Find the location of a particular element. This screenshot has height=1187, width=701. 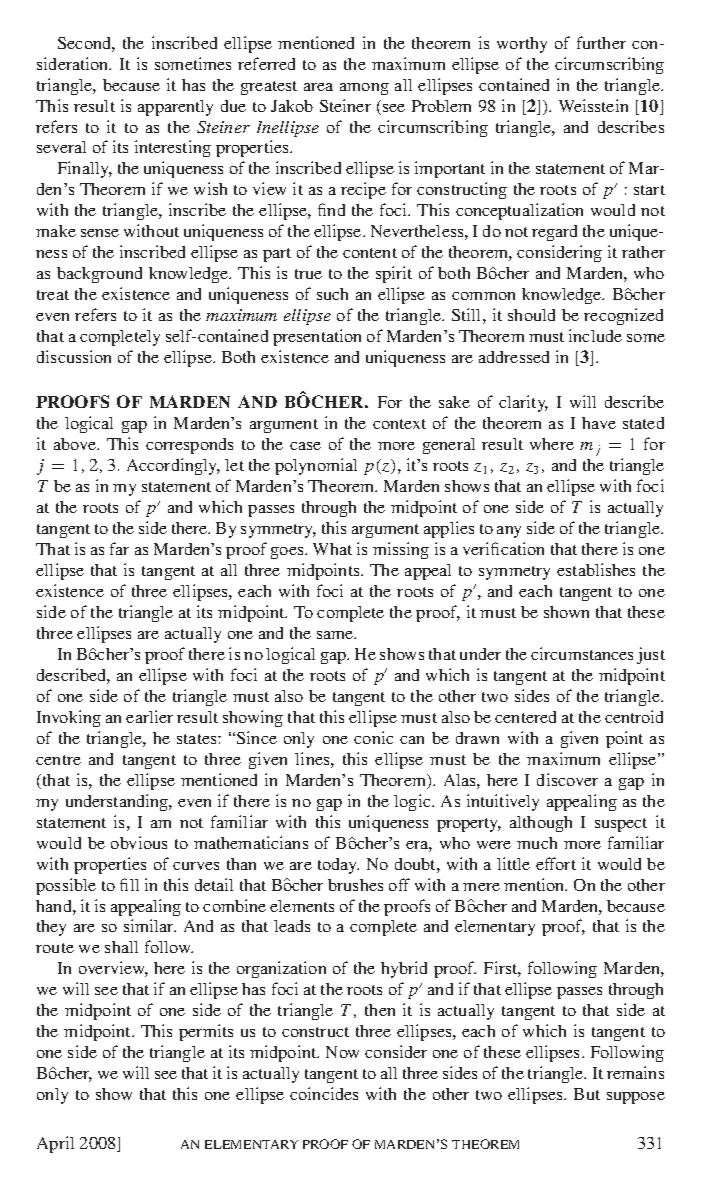

discussion is located at coordinates (74, 356).
